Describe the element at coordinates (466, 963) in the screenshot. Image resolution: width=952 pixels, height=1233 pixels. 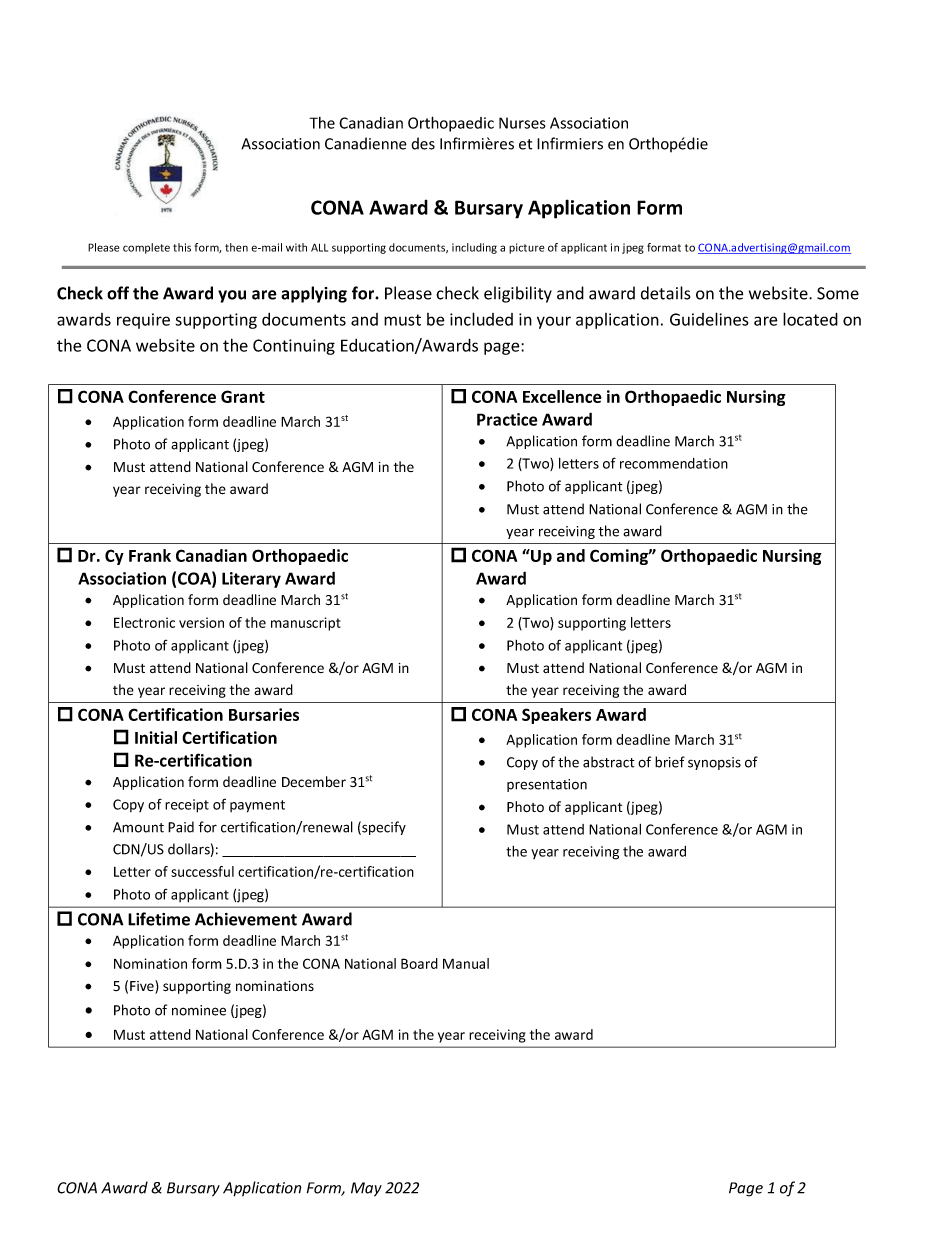
I see `Manual` at that location.
